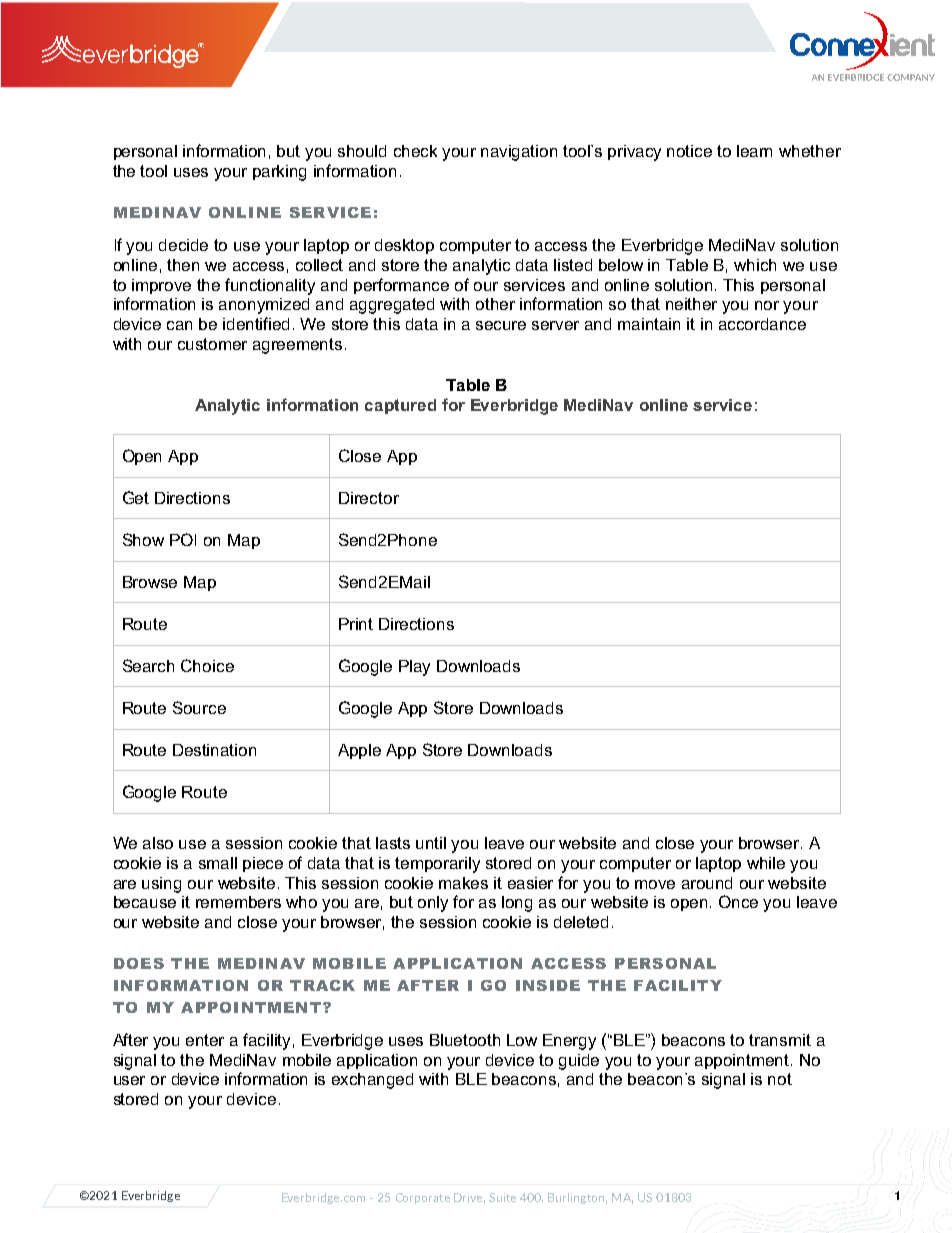 The image size is (952, 1233). Describe the element at coordinates (502, 1197) in the screenshot. I see `Suite` at that location.
